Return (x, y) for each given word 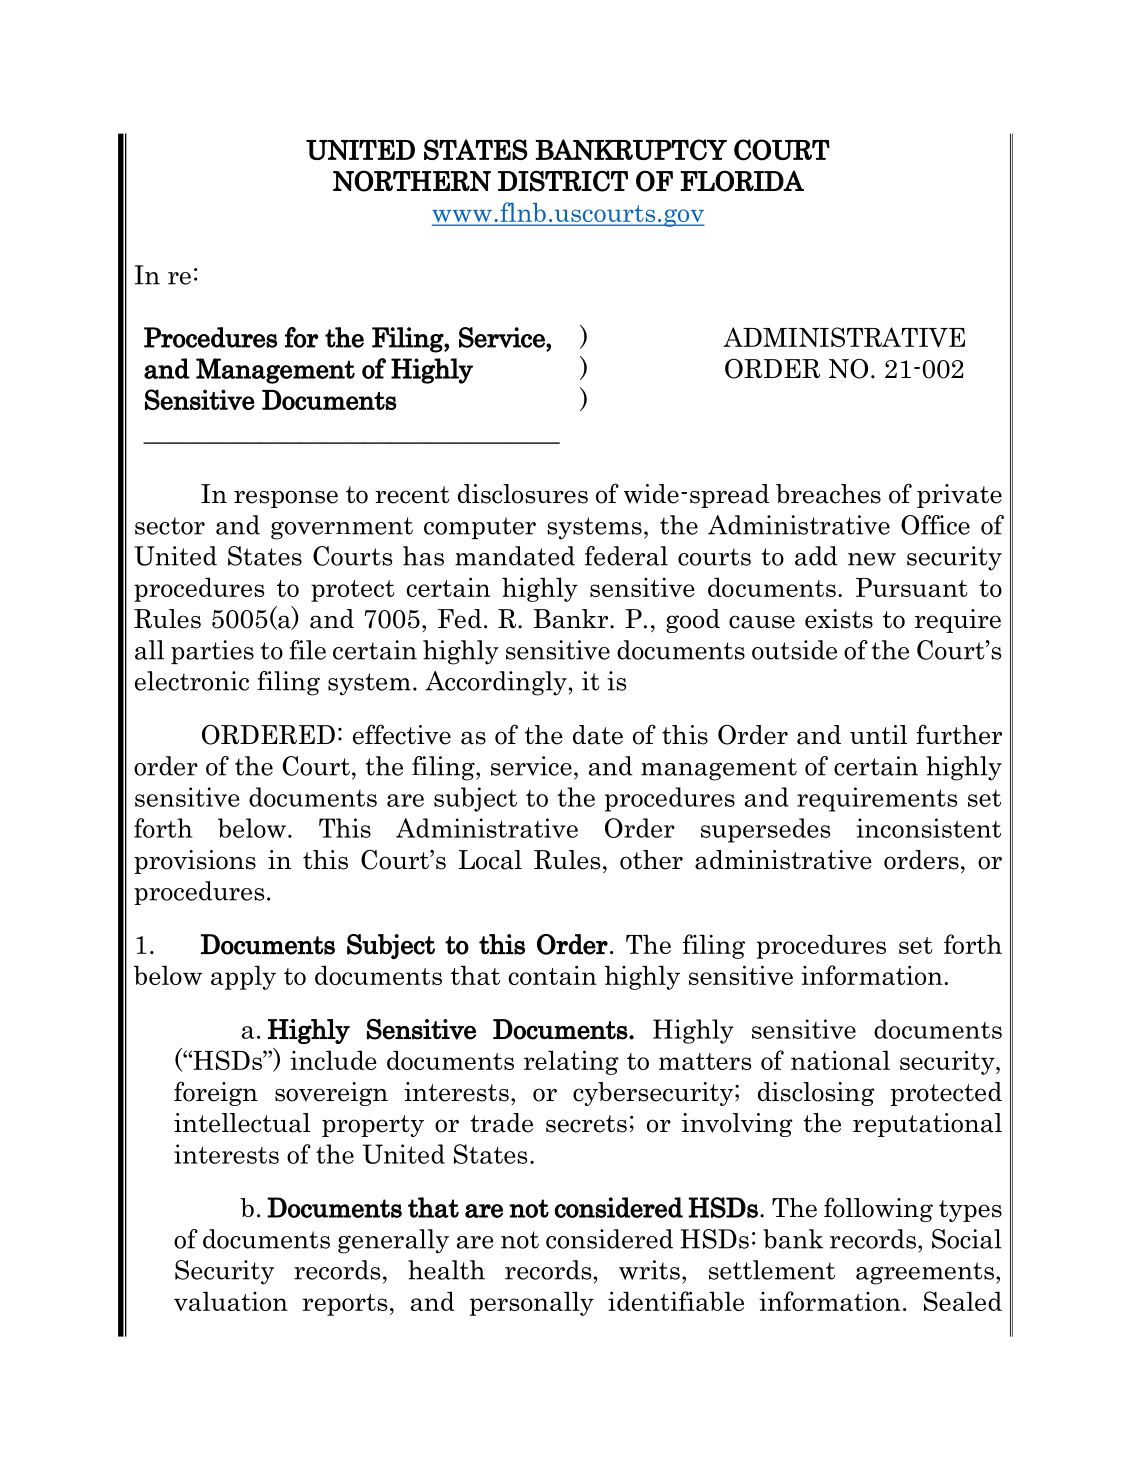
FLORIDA (742, 181)
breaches (828, 494)
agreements (925, 1273)
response (286, 499)
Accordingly (496, 683)
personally (532, 1303)
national (840, 1060)
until (878, 734)
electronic (192, 681)
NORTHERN (412, 181)
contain (553, 975)
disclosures (523, 494)
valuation (231, 1301)
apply (243, 977)
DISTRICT (563, 181)
